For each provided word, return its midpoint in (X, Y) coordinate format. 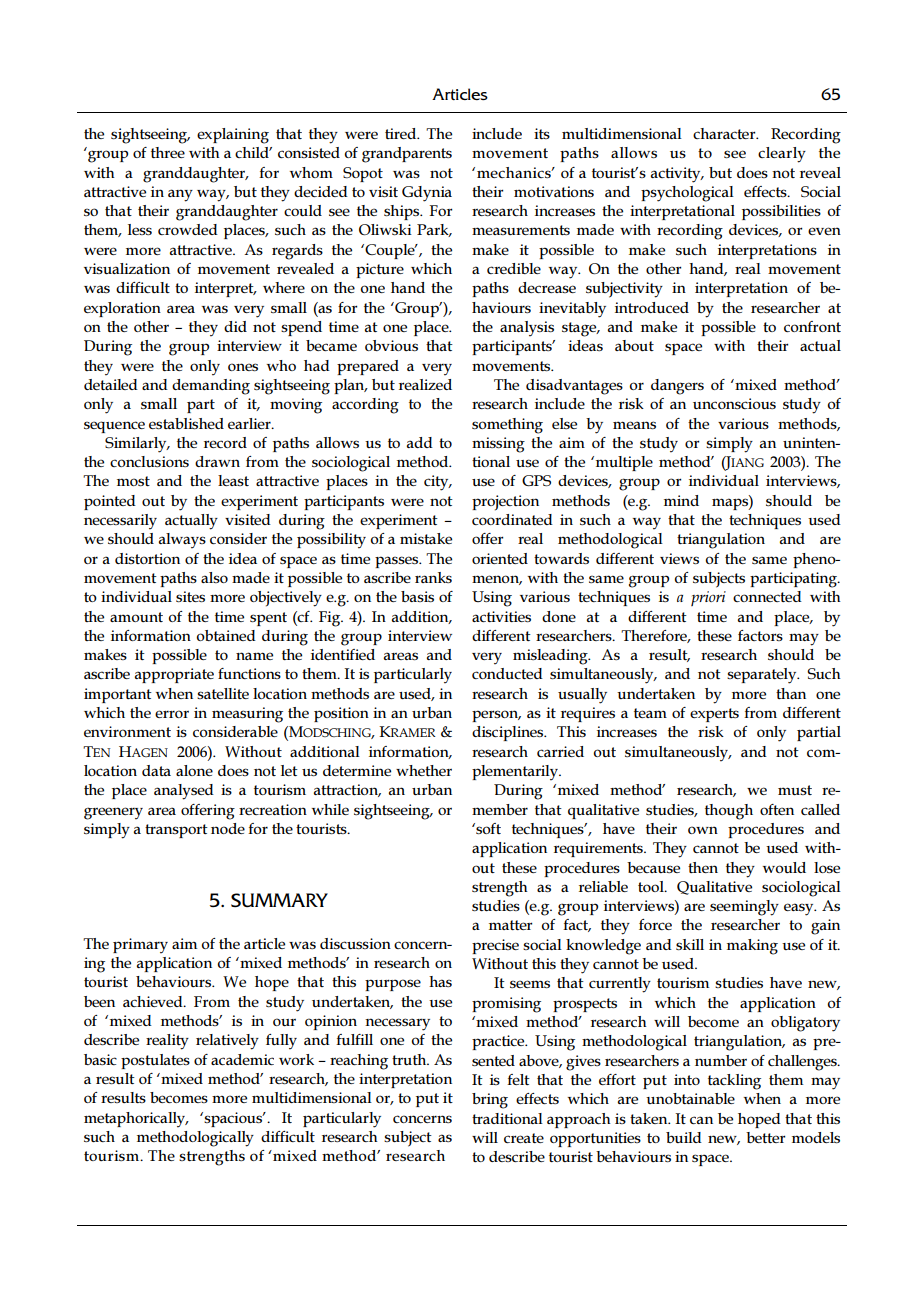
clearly (782, 155)
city (437, 483)
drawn (217, 461)
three (168, 152)
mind (681, 500)
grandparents (407, 155)
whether (424, 770)
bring (490, 1101)
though (729, 812)
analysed (184, 792)
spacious (233, 1119)
